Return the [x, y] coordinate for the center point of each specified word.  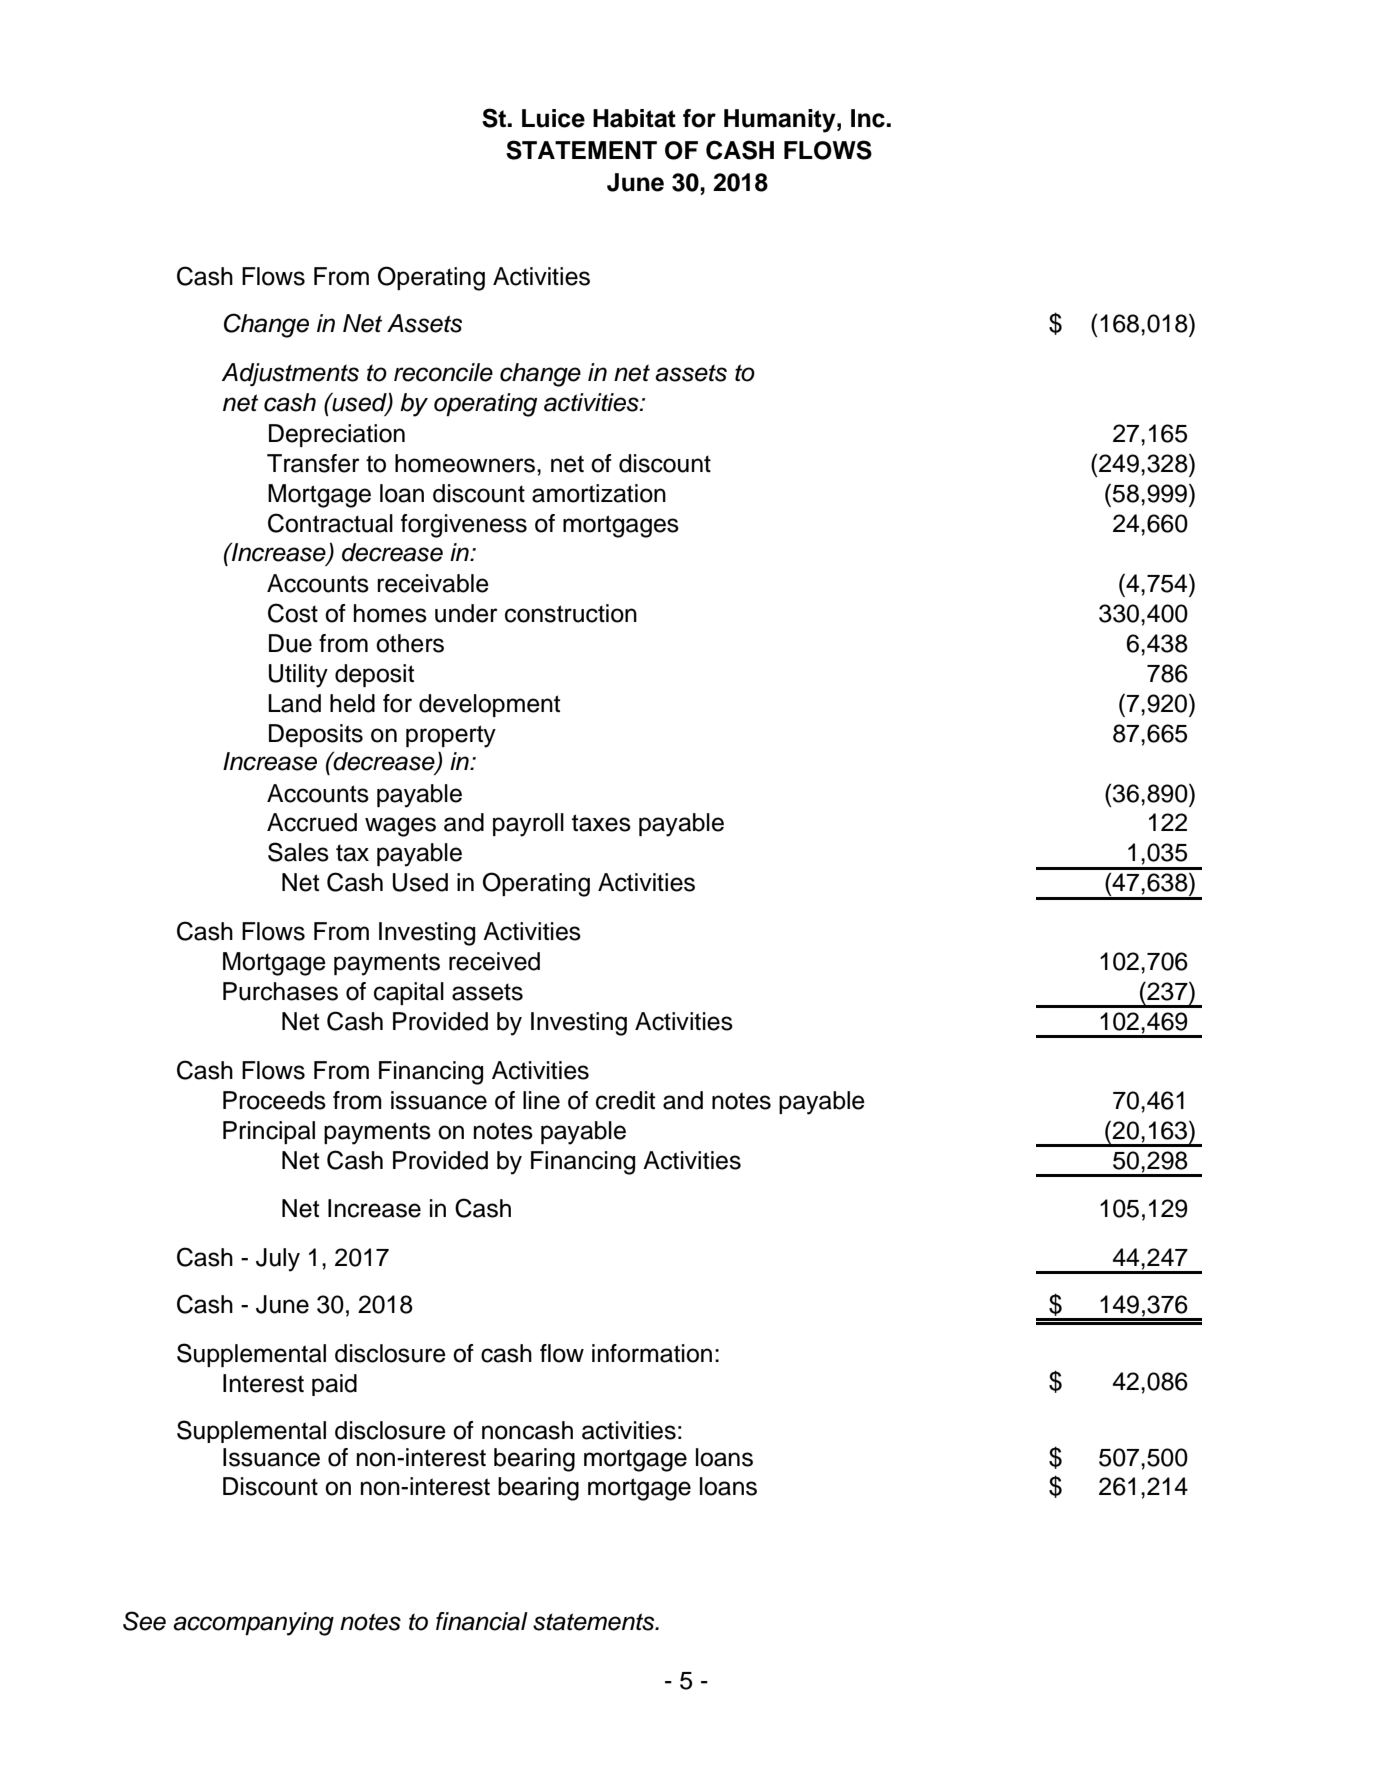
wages [400, 827]
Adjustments [290, 374]
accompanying [253, 1624]
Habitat [634, 118]
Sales [298, 852]
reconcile [443, 372]
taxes [601, 823]
